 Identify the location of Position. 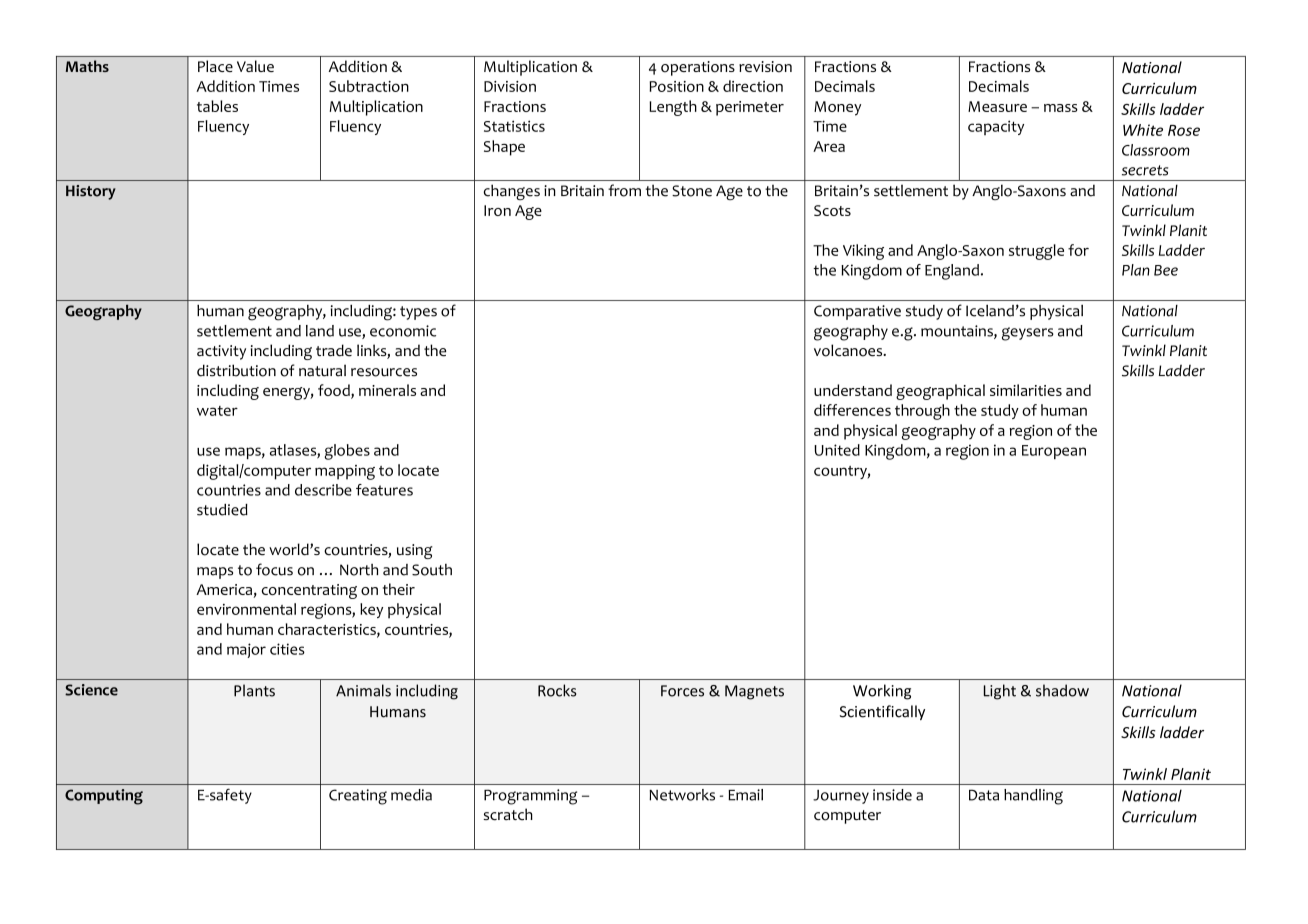
(676, 86).
